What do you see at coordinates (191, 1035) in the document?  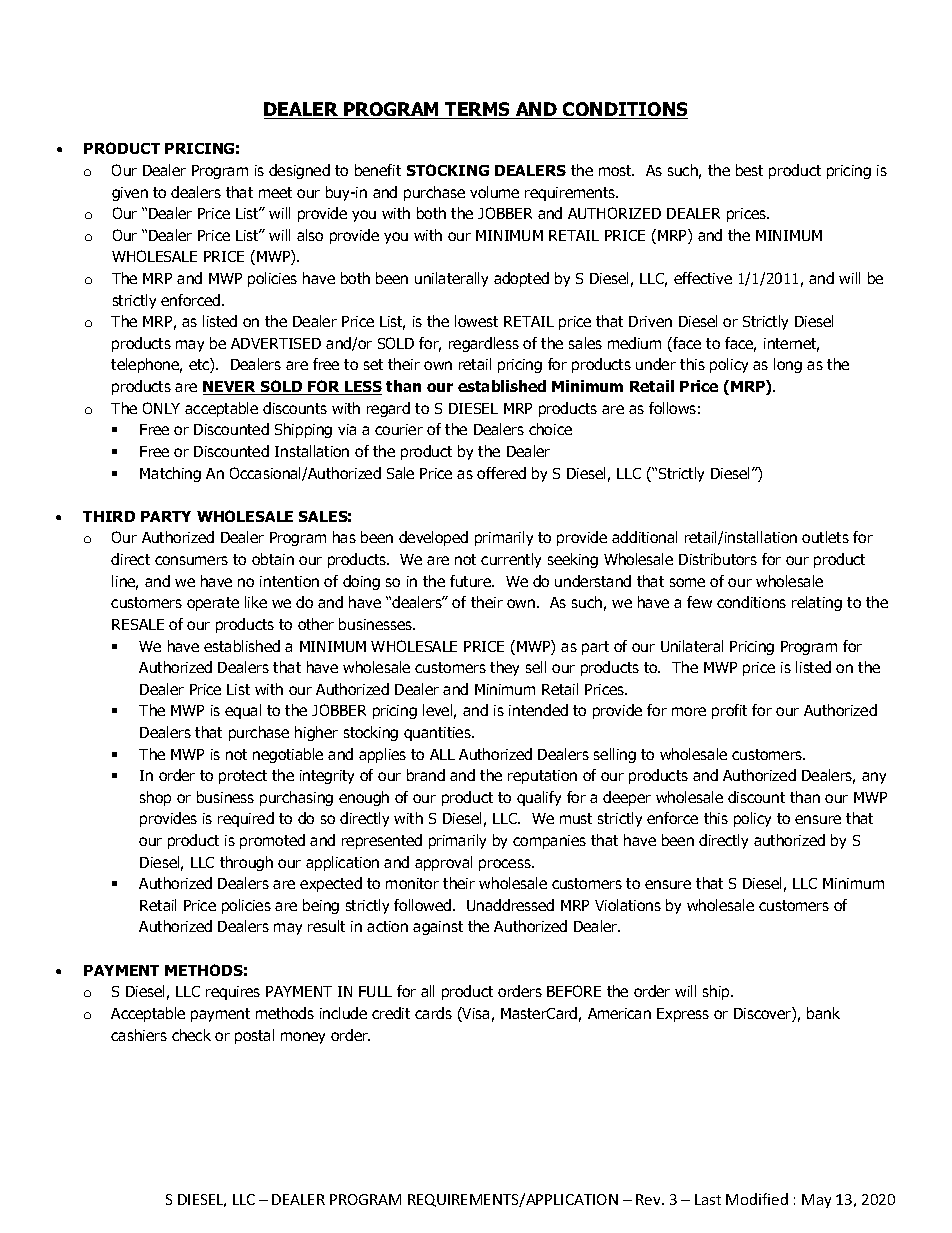 I see `check` at bounding box center [191, 1035].
